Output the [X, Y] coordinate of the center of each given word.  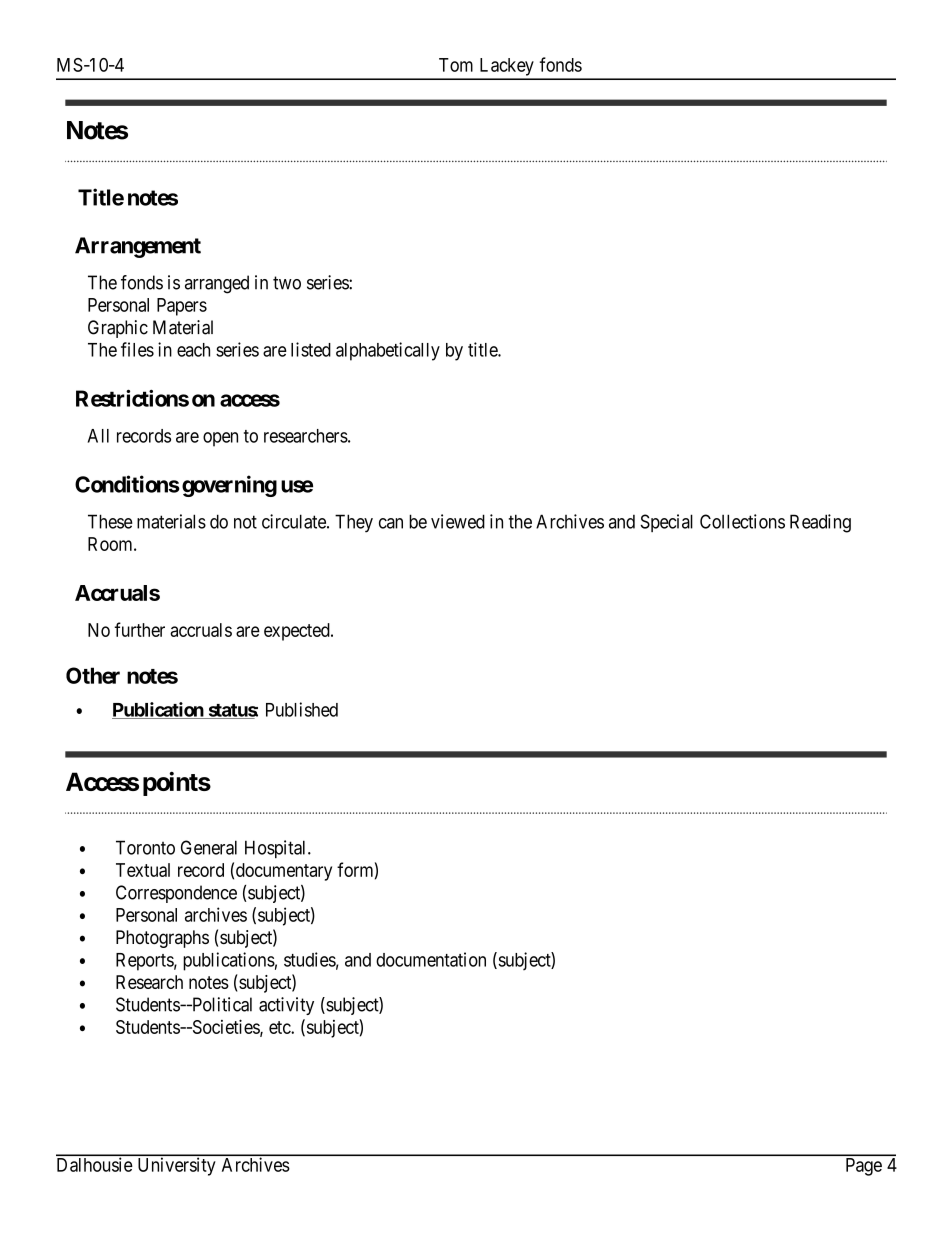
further [139, 629]
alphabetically [388, 351]
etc [280, 1027]
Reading [820, 523]
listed [311, 349]
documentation [431, 959]
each [193, 350]
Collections [742, 521]
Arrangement [138, 247]
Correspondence [176, 894]
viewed [458, 521]
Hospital [277, 849]
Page [864, 1167]
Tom [456, 65]
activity [286, 1006]
